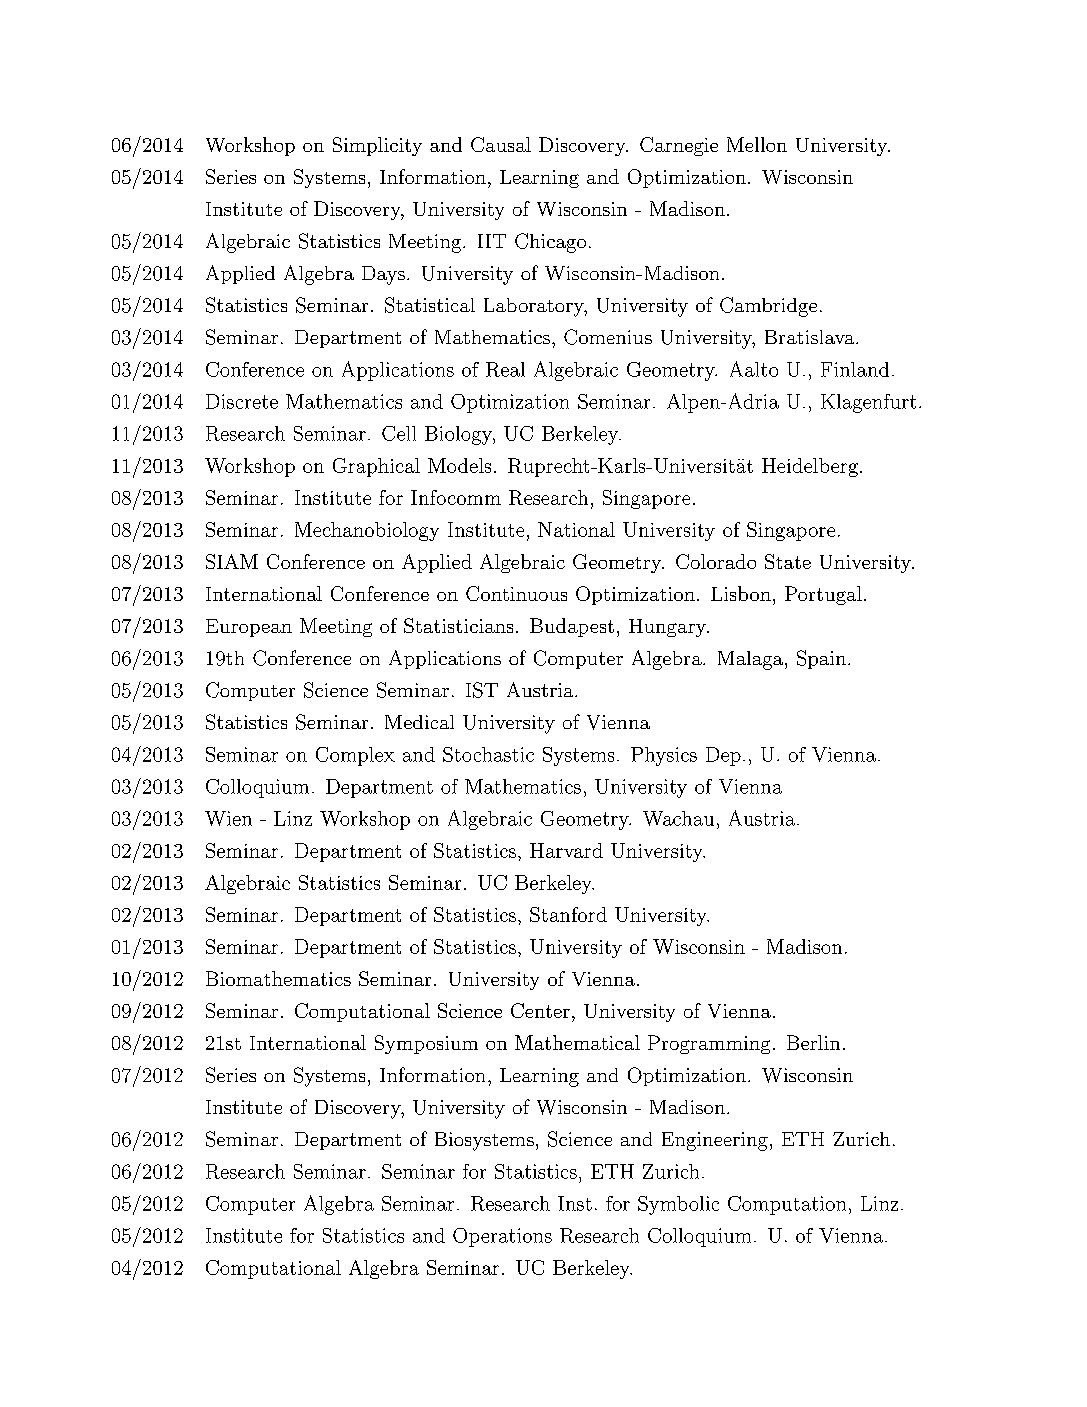 This document has height=1407, width=1087. What do you see at coordinates (501, 144) in the document?
I see `Causal` at bounding box center [501, 144].
